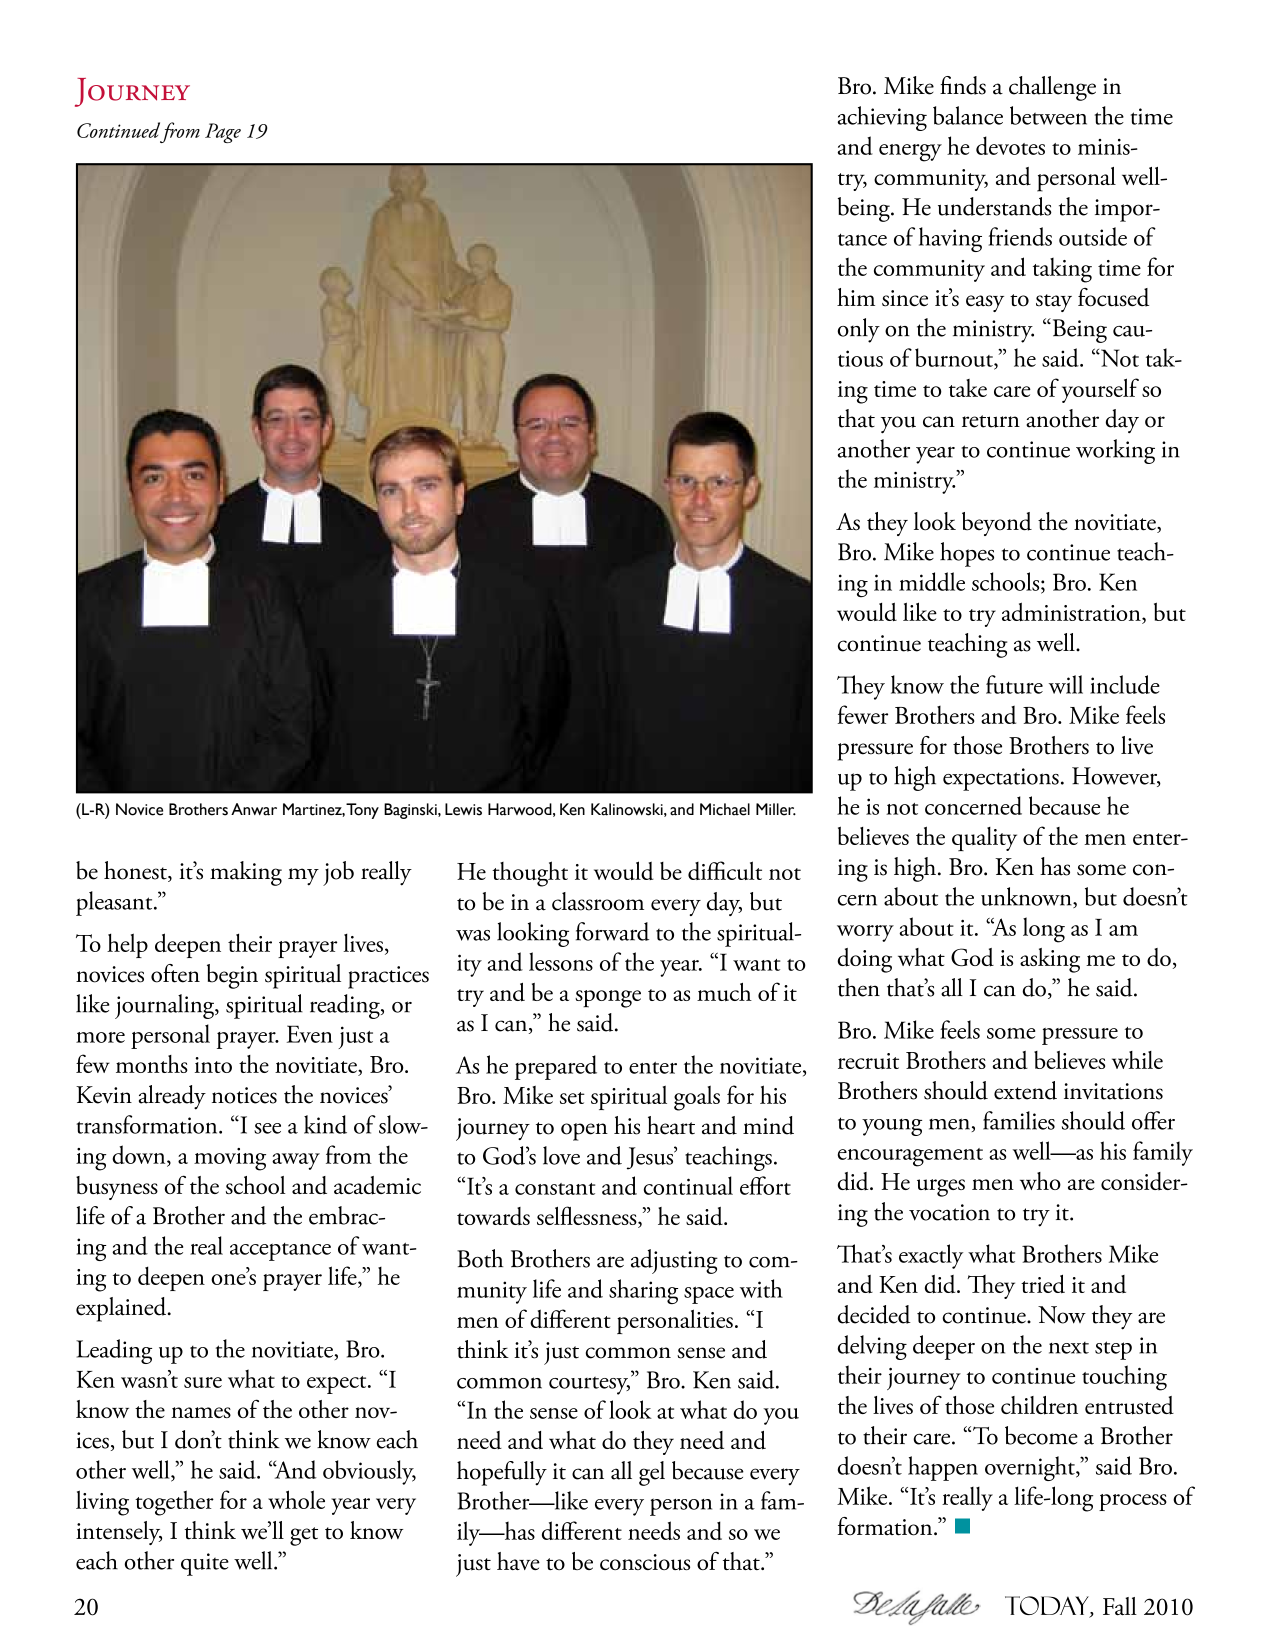  What do you see at coordinates (572, 1098) in the screenshot?
I see `set` at bounding box center [572, 1098].
